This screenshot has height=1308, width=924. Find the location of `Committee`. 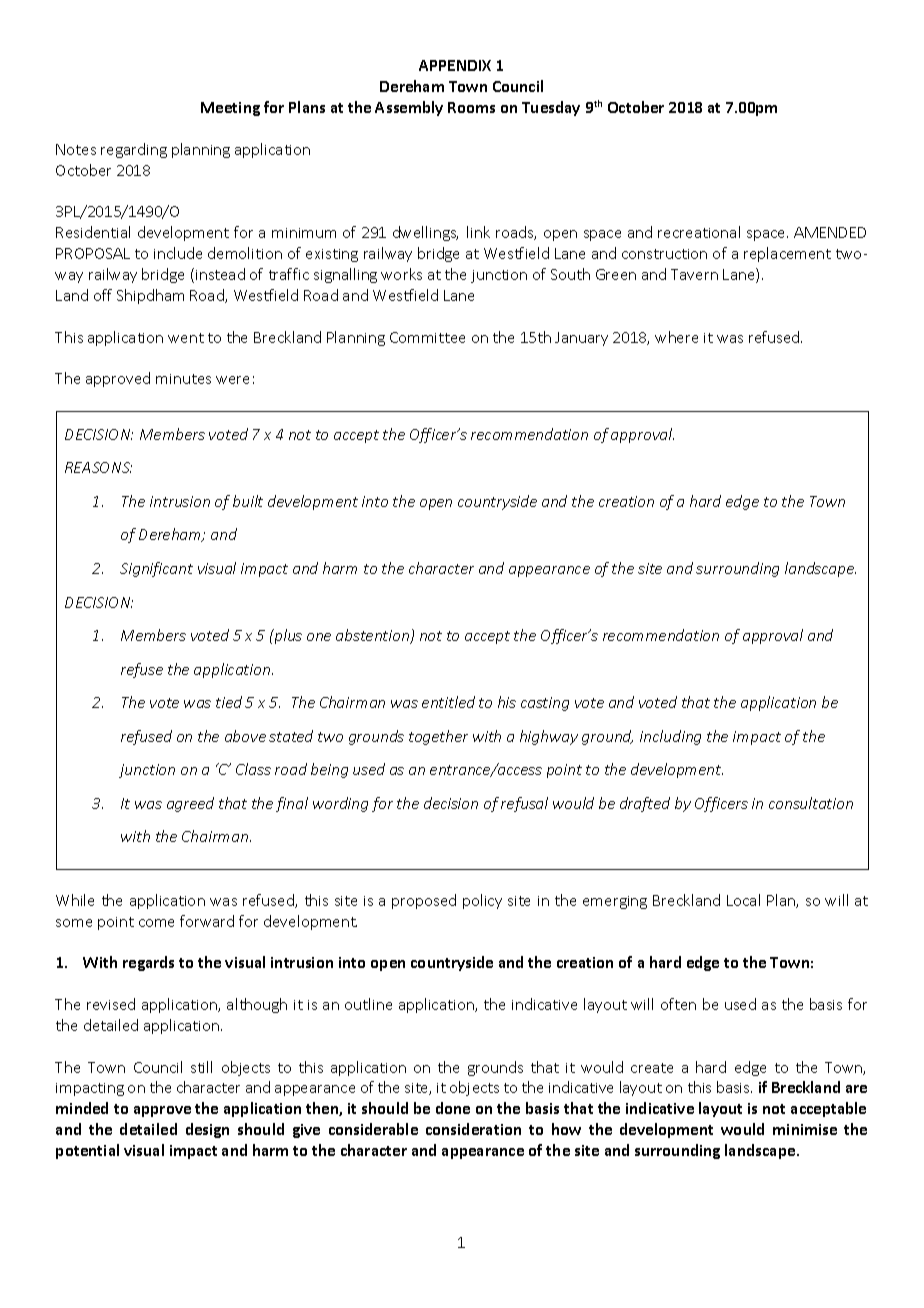

Committee is located at coordinates (427, 337).
